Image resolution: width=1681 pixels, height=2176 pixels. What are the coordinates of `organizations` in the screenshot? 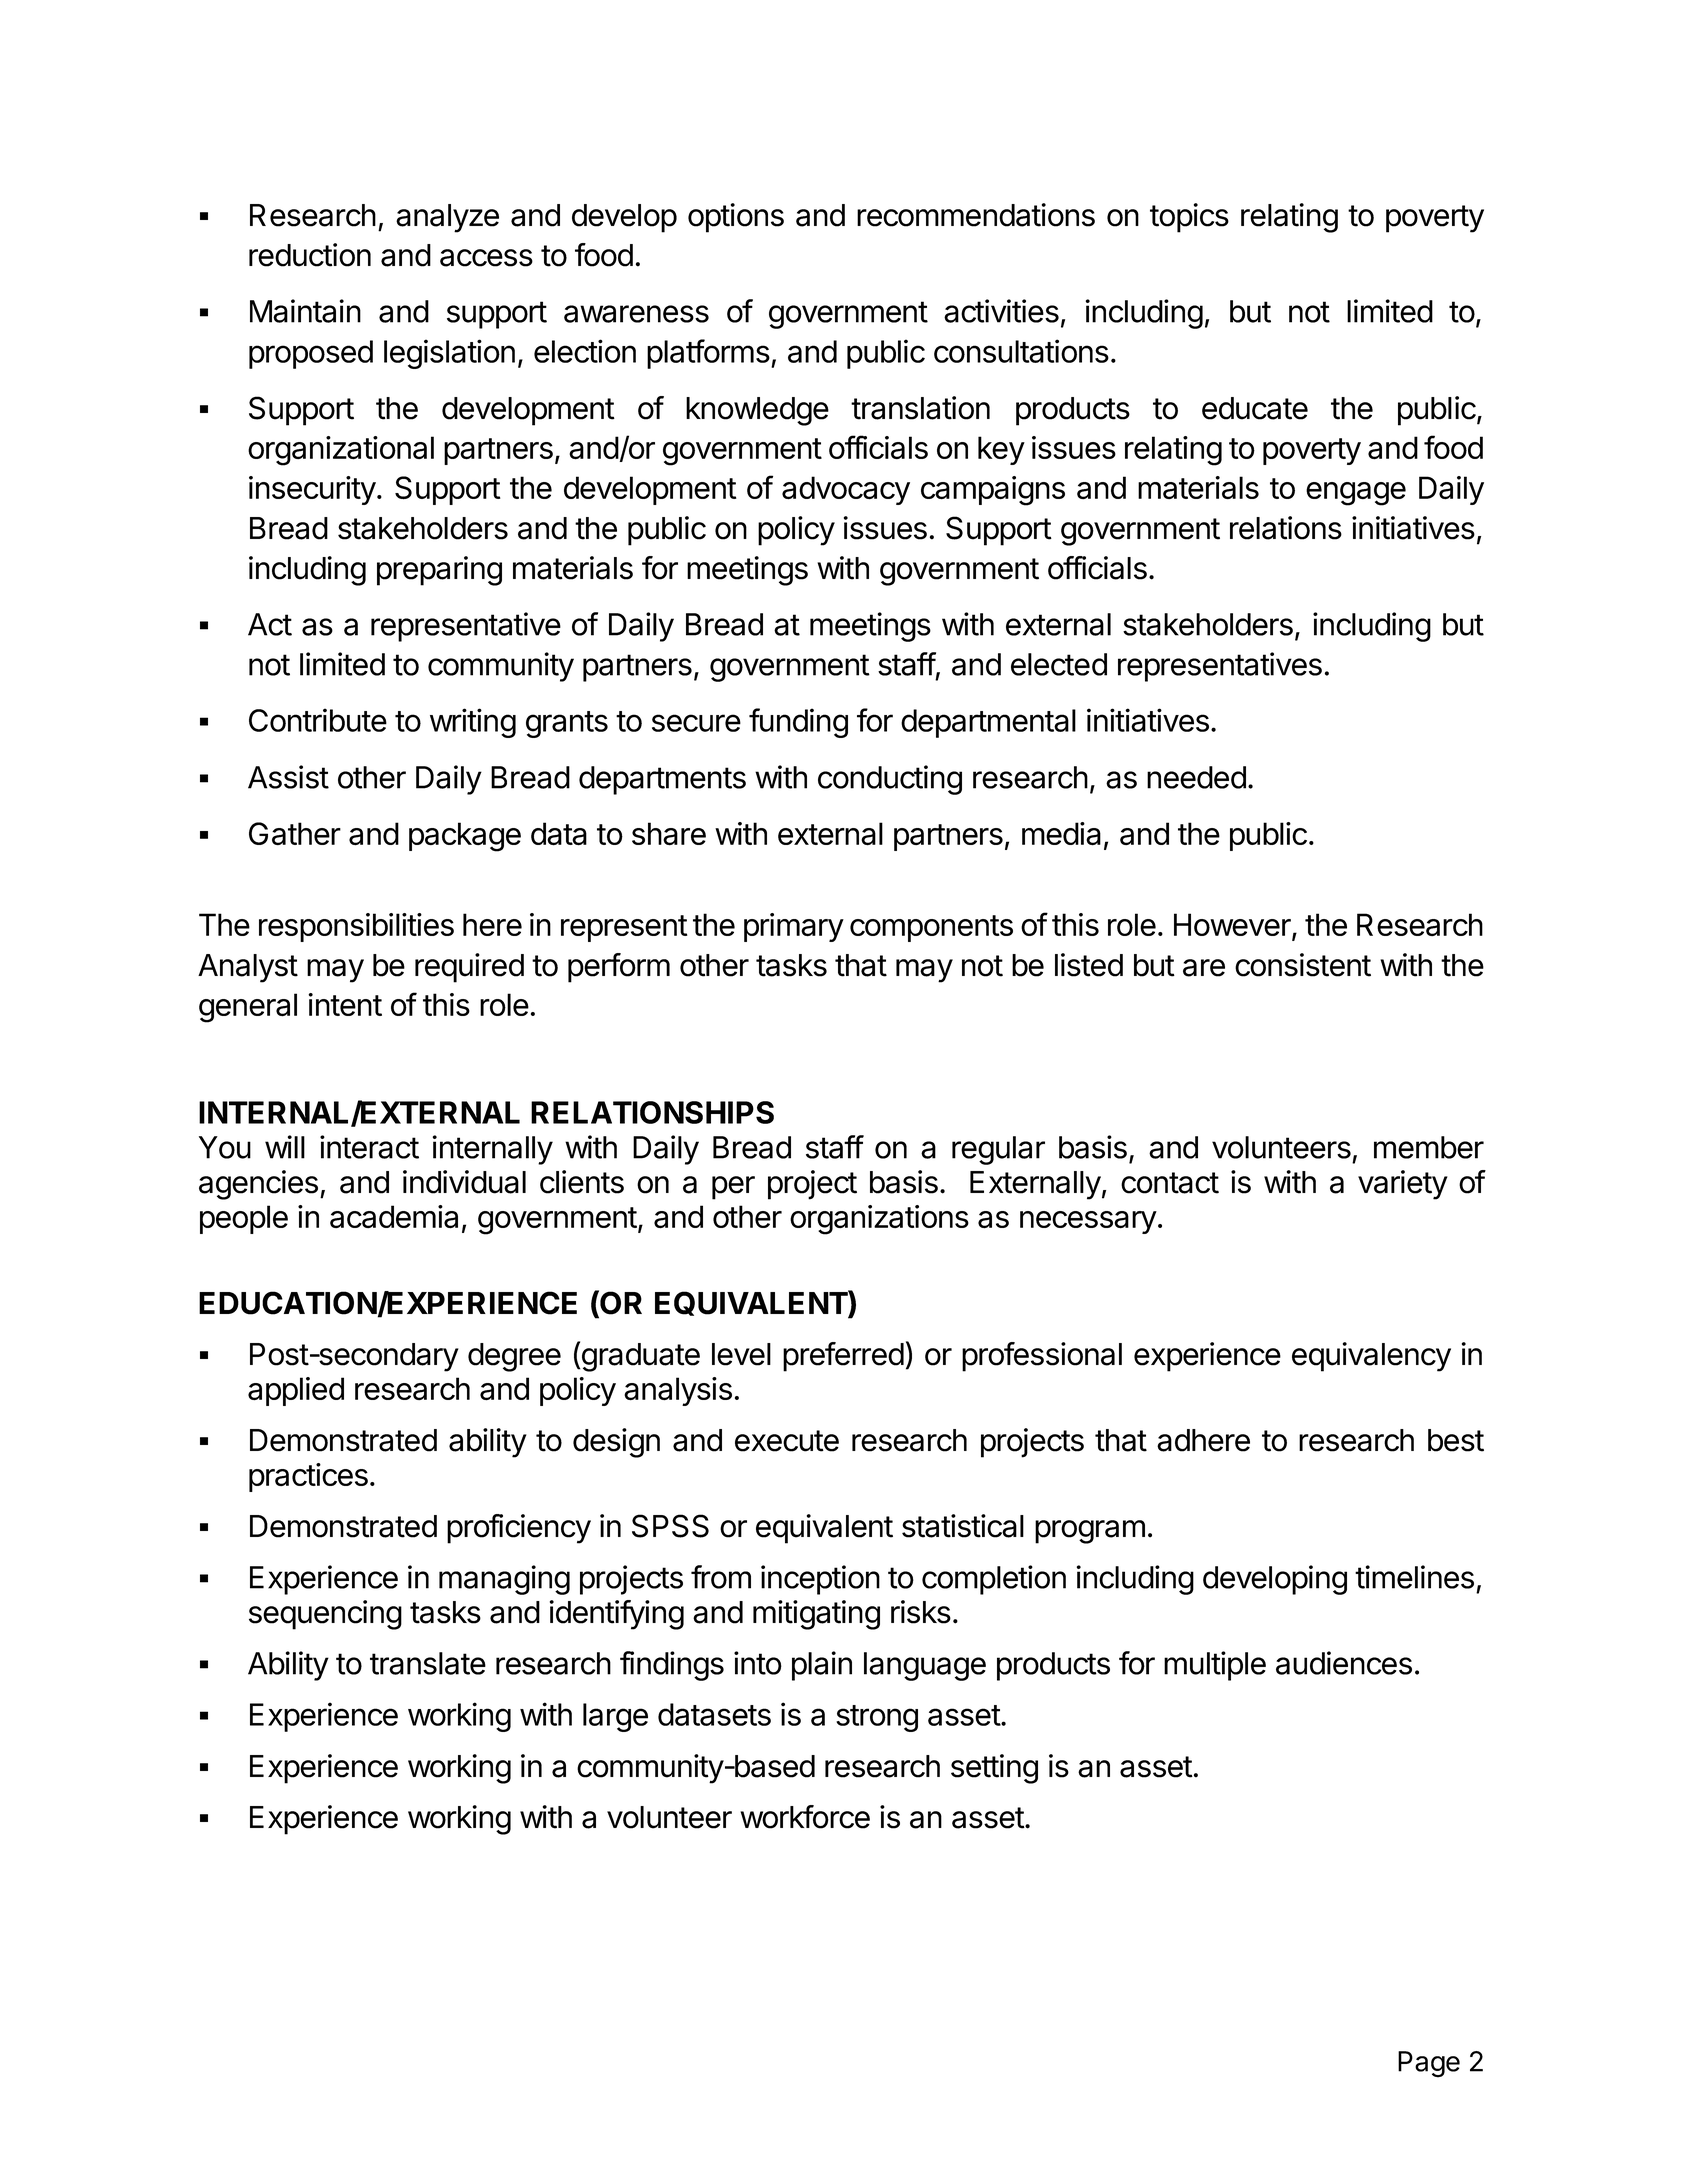 It's located at (879, 1220).
